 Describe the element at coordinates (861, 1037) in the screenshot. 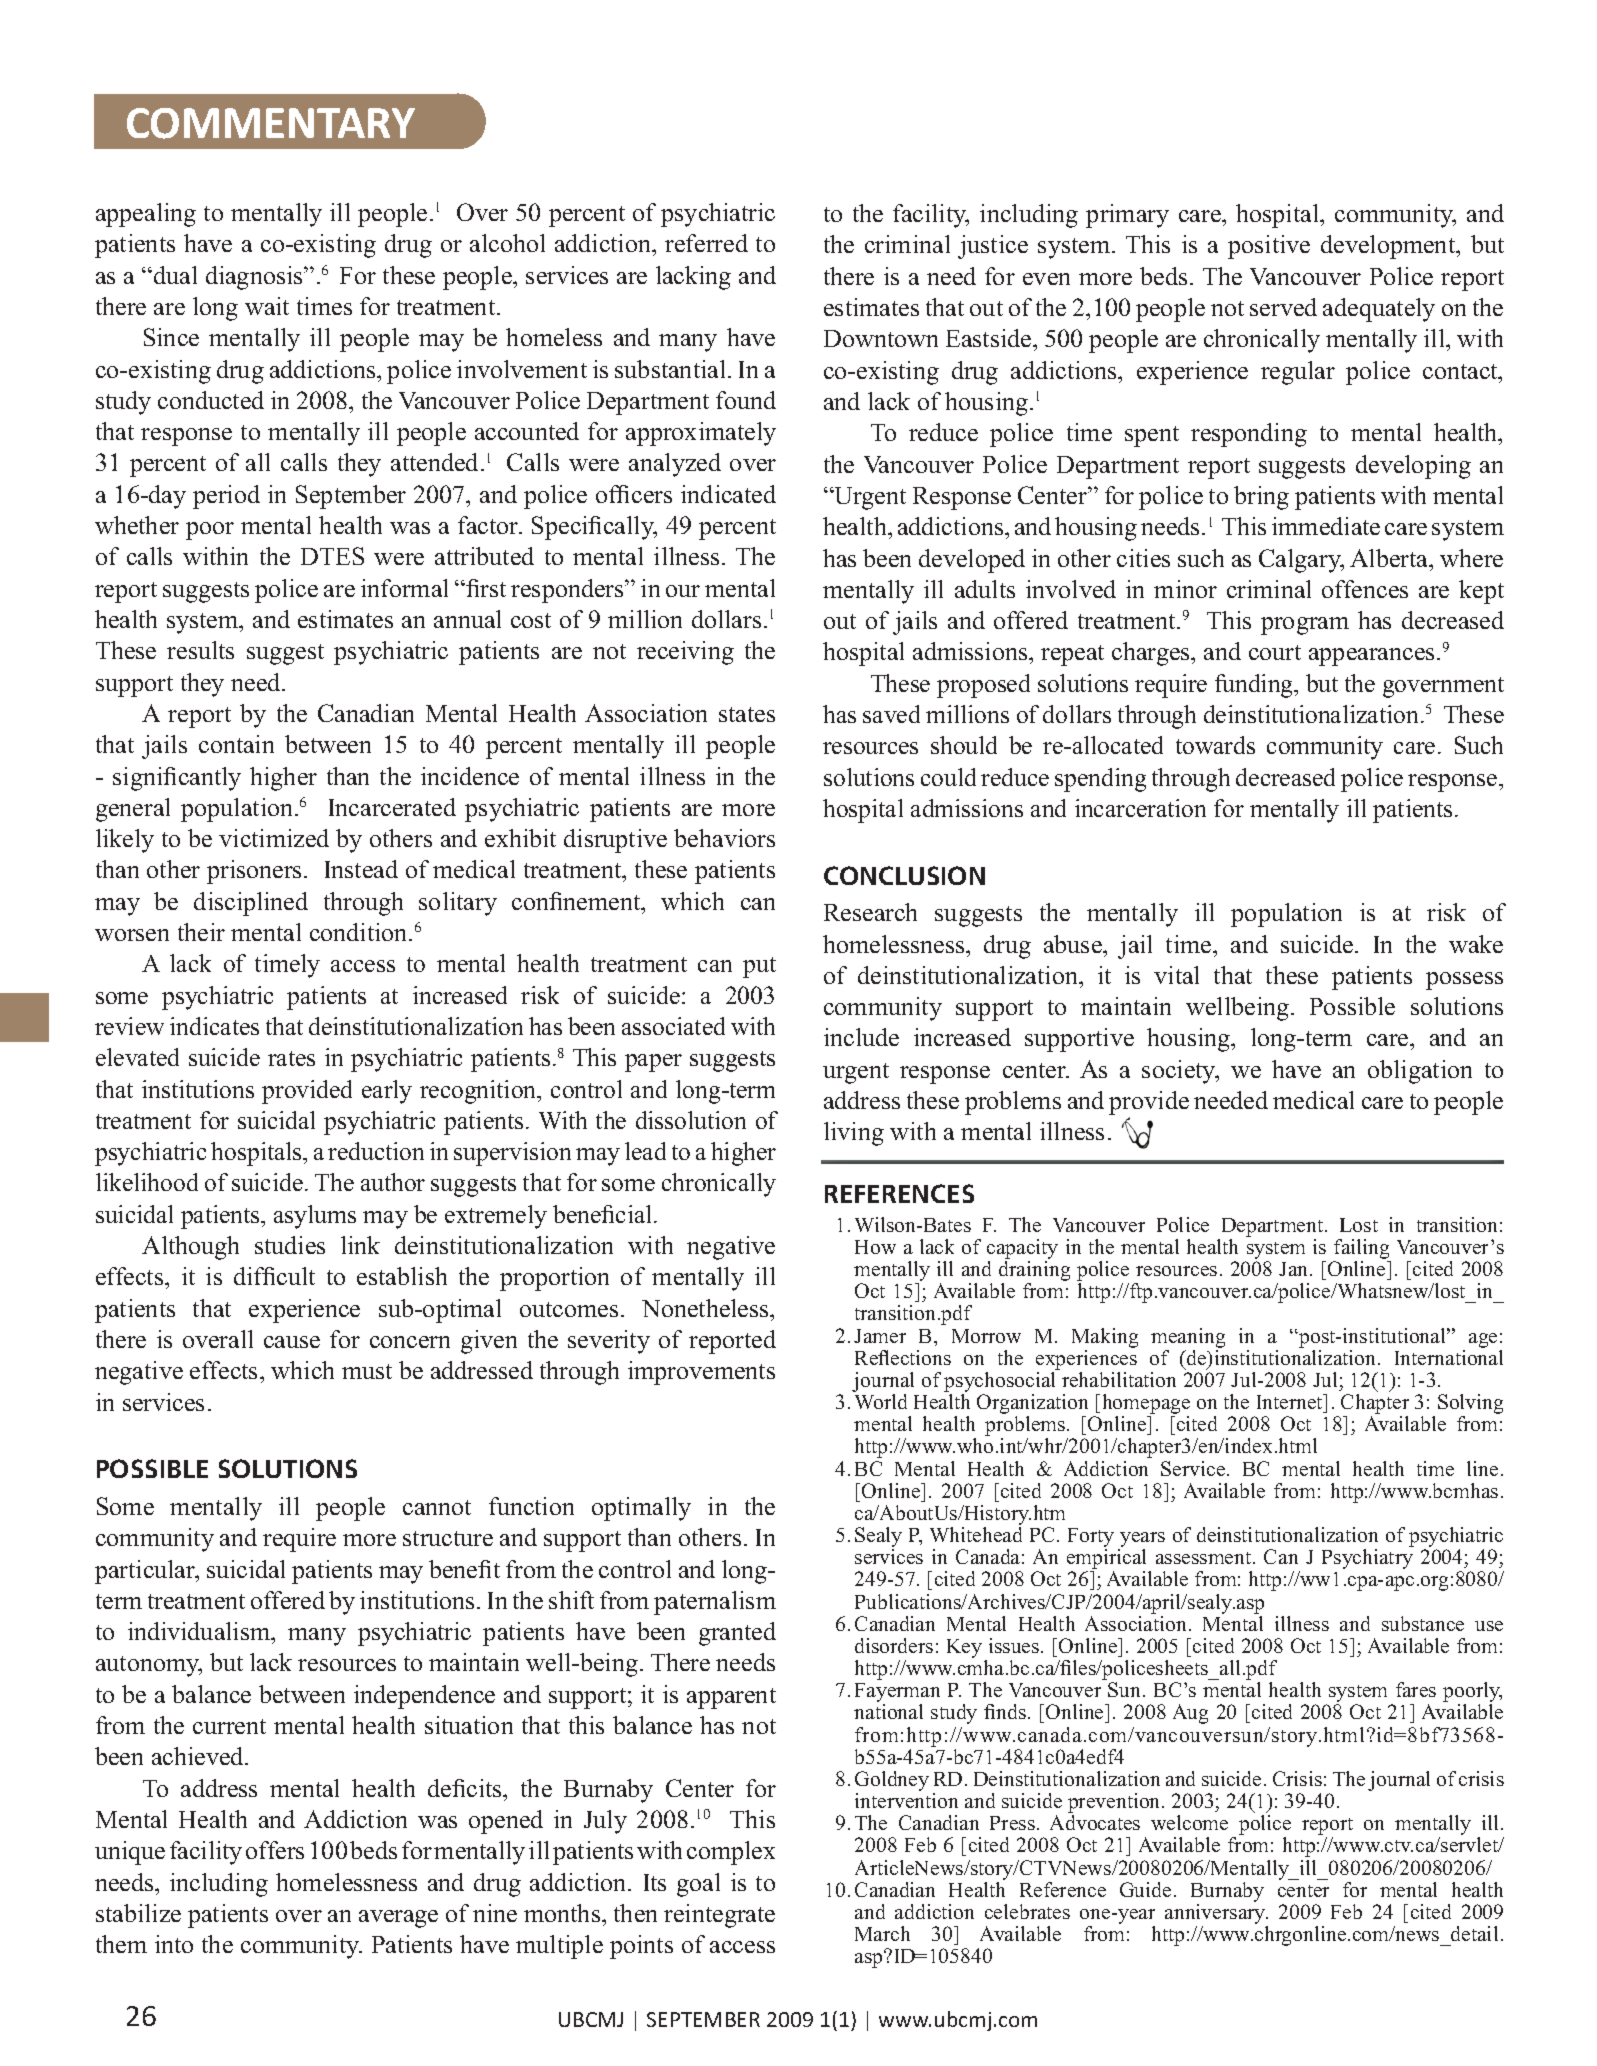

I see `include` at that location.
